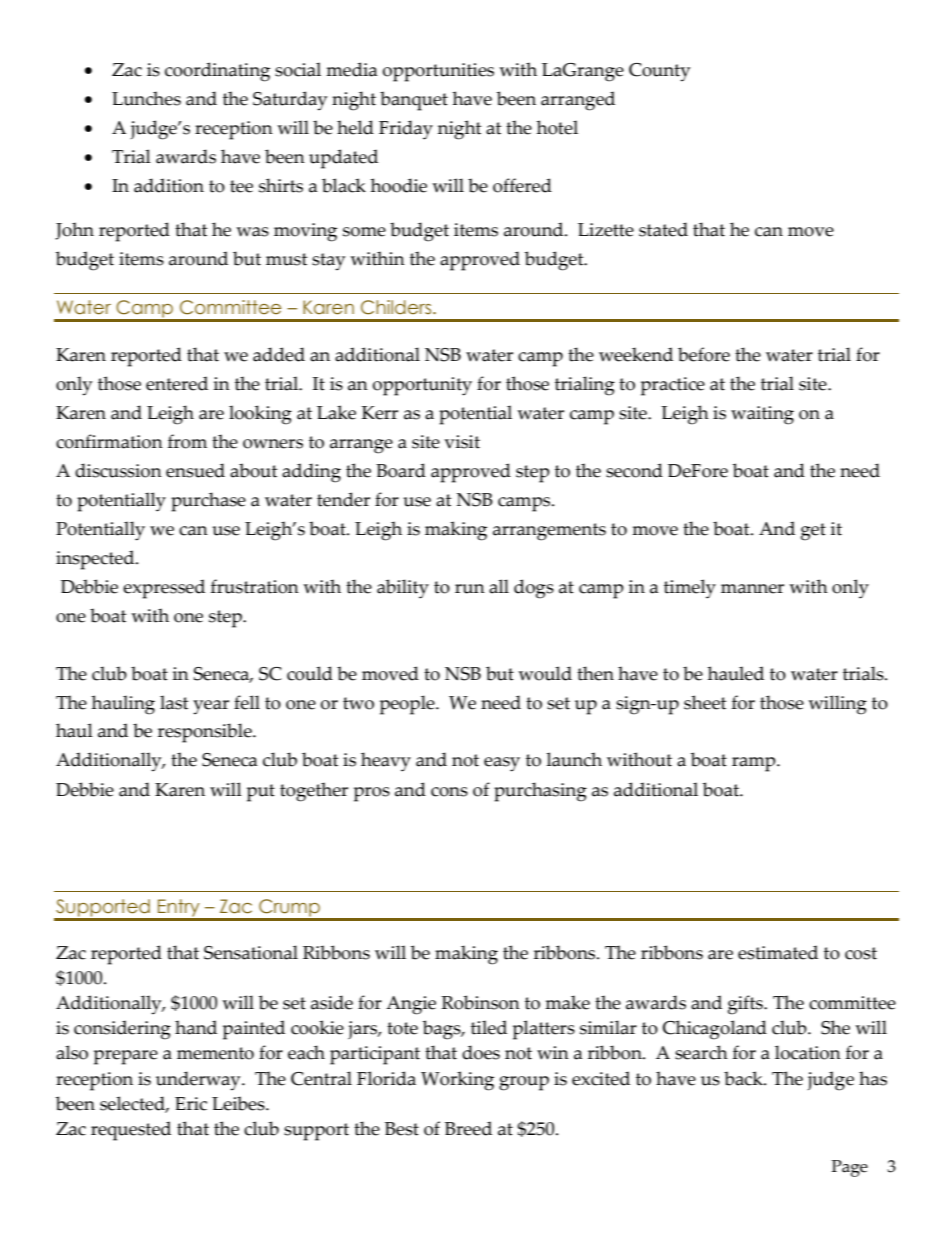  What do you see at coordinates (755, 764) in the screenshot?
I see `ramp` at bounding box center [755, 764].
